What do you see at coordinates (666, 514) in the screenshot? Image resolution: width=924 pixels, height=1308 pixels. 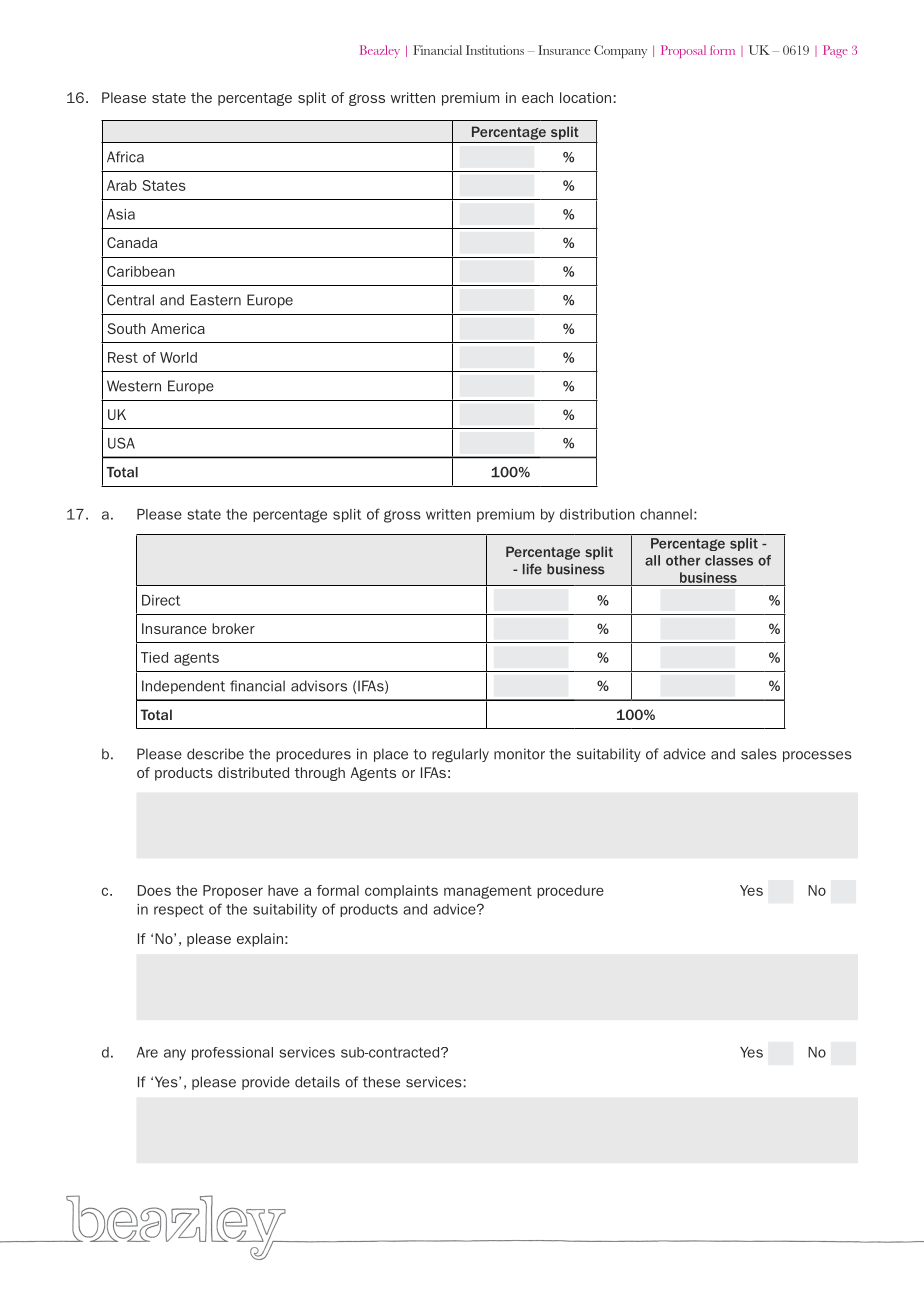 I see `channel` at bounding box center [666, 514].
